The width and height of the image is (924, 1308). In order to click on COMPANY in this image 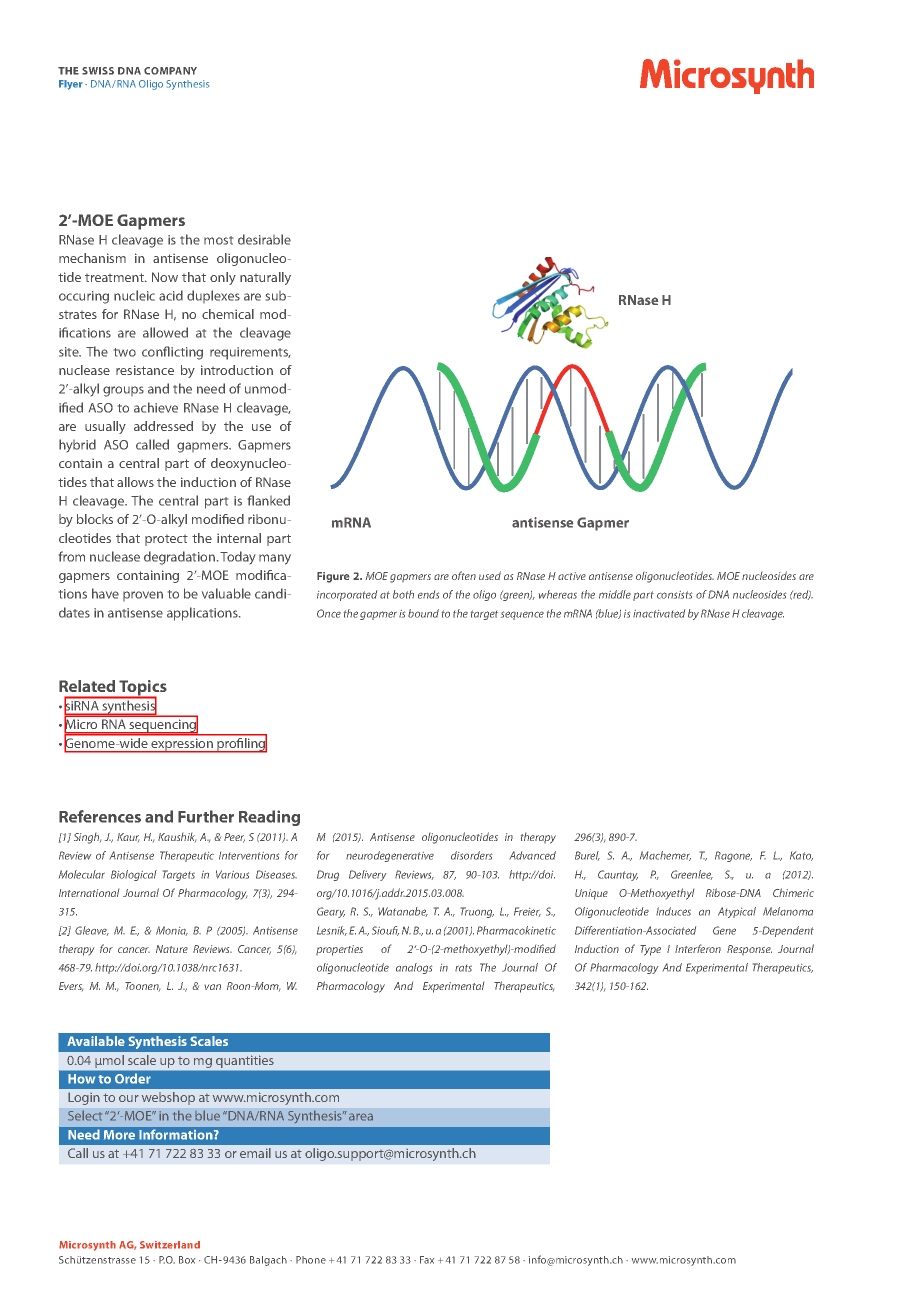, I will do `click(170, 71)`.
